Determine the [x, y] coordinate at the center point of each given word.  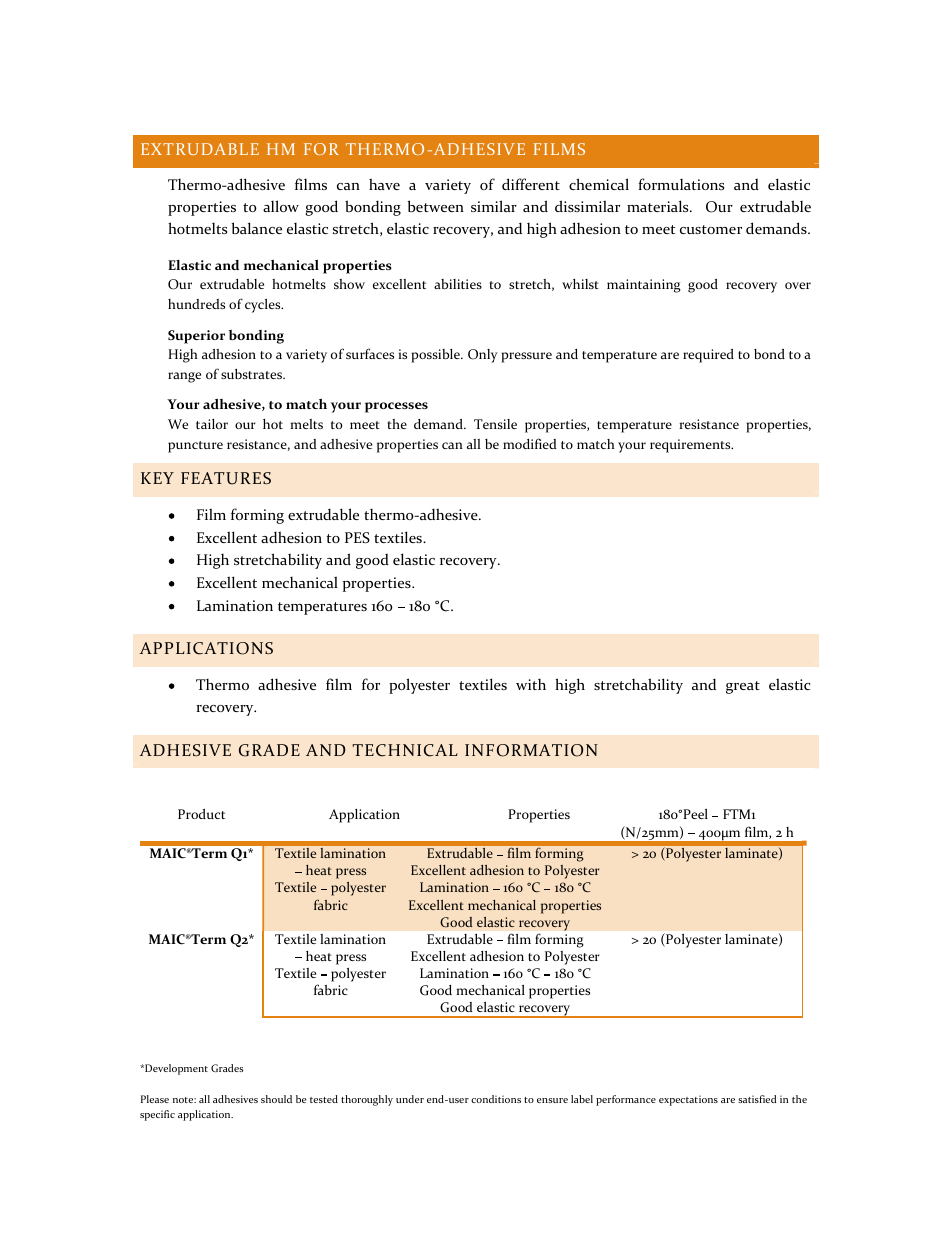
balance [257, 228]
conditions [496, 1099]
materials [659, 206]
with [531, 684]
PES [357, 537]
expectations [688, 1101]
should [276, 1099]
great [743, 687]
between [436, 206]
